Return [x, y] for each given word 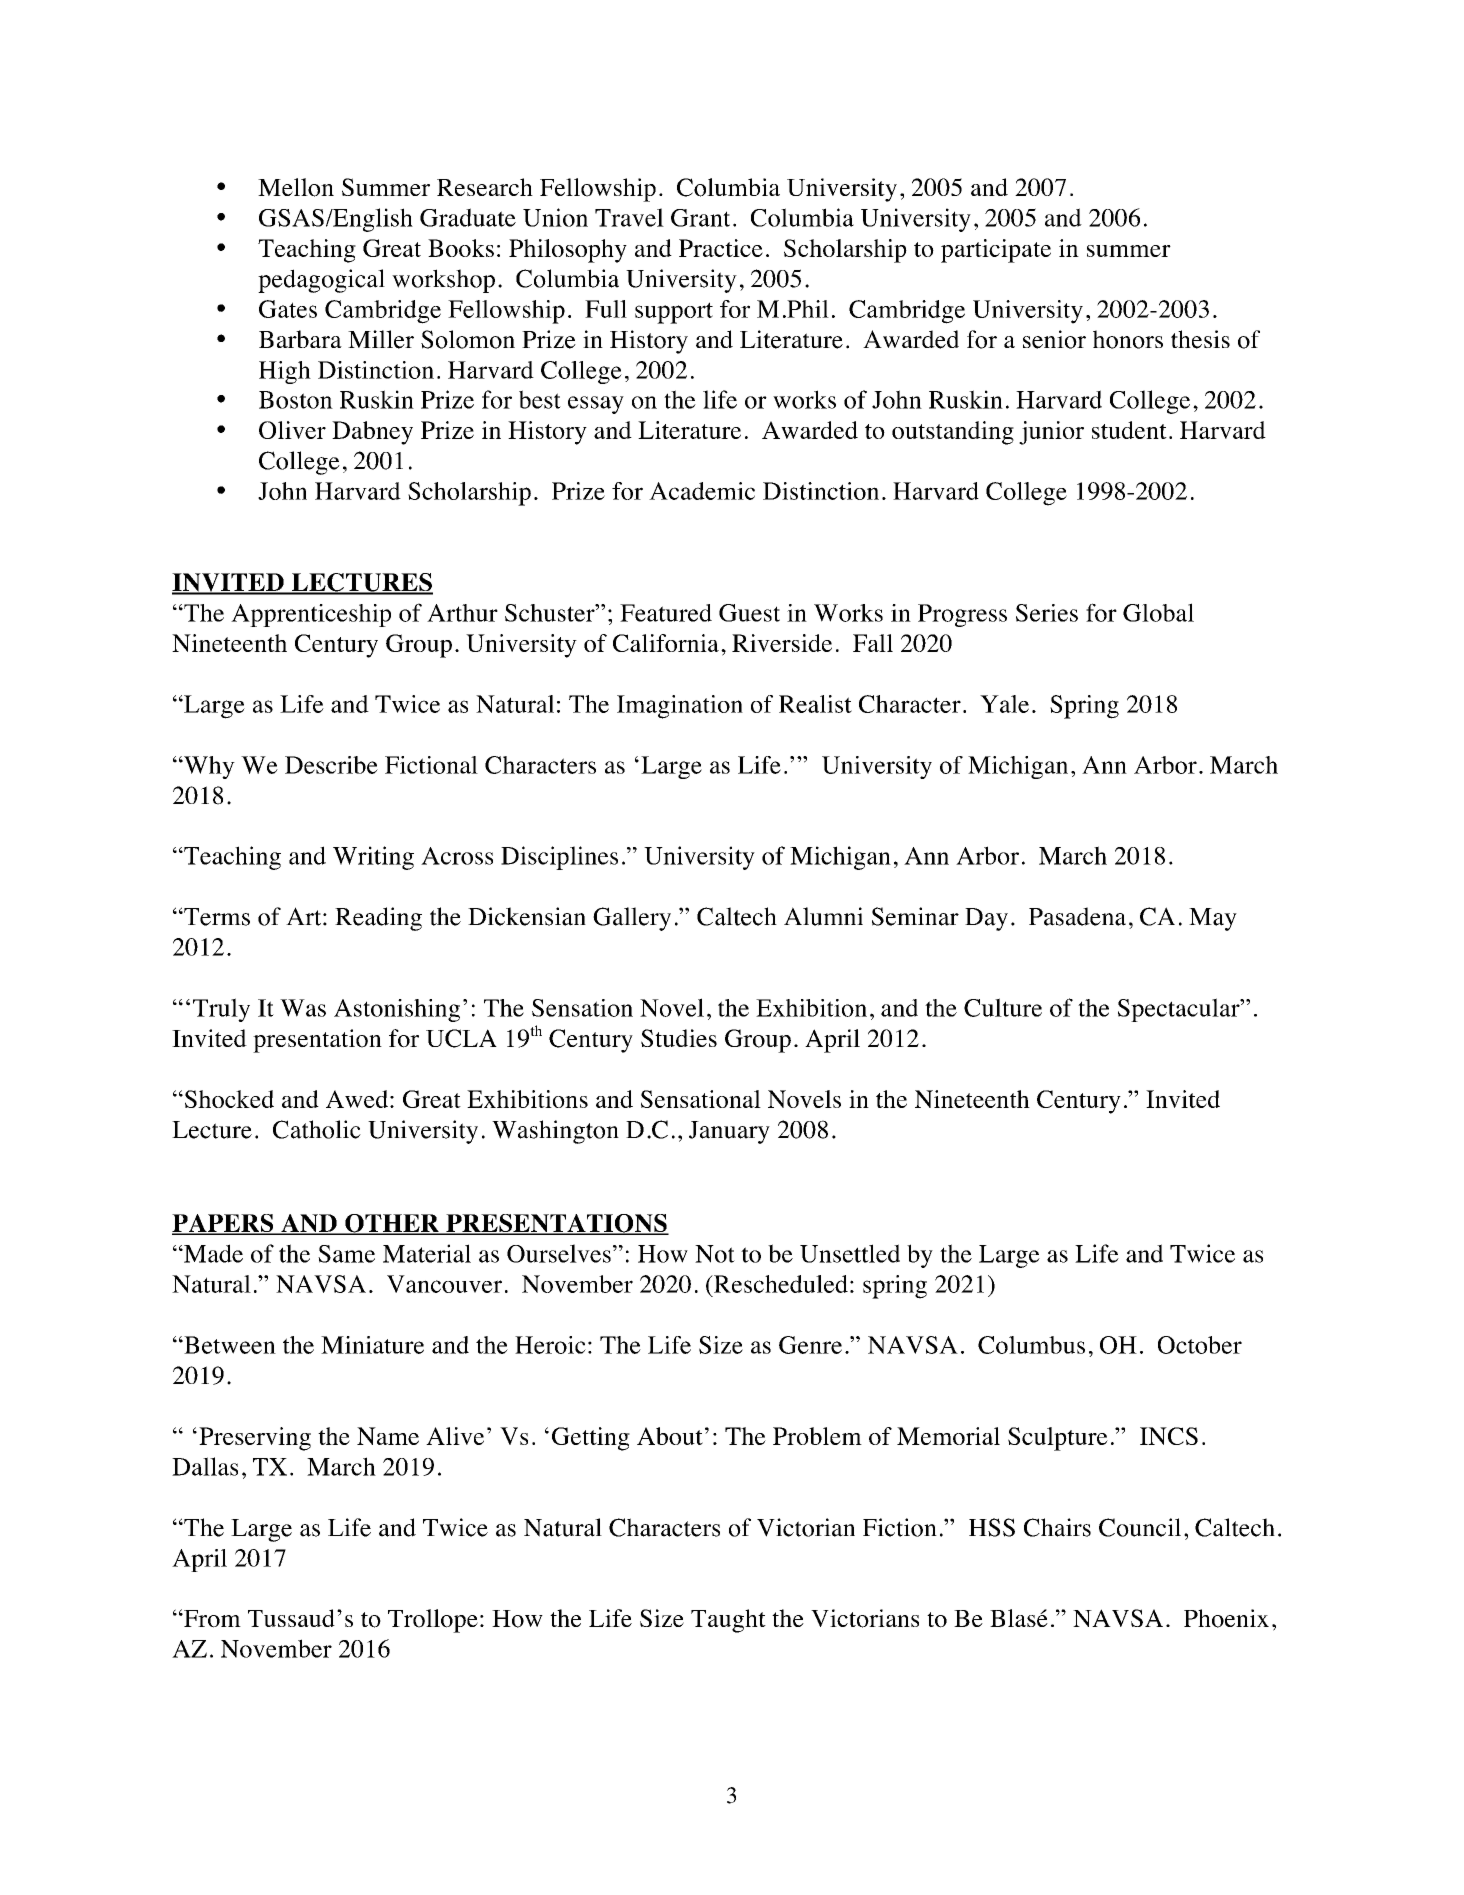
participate [996, 251]
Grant [700, 218]
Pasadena [1077, 916]
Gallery [632, 919]
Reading [378, 919]
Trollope [433, 1621]
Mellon [296, 187]
